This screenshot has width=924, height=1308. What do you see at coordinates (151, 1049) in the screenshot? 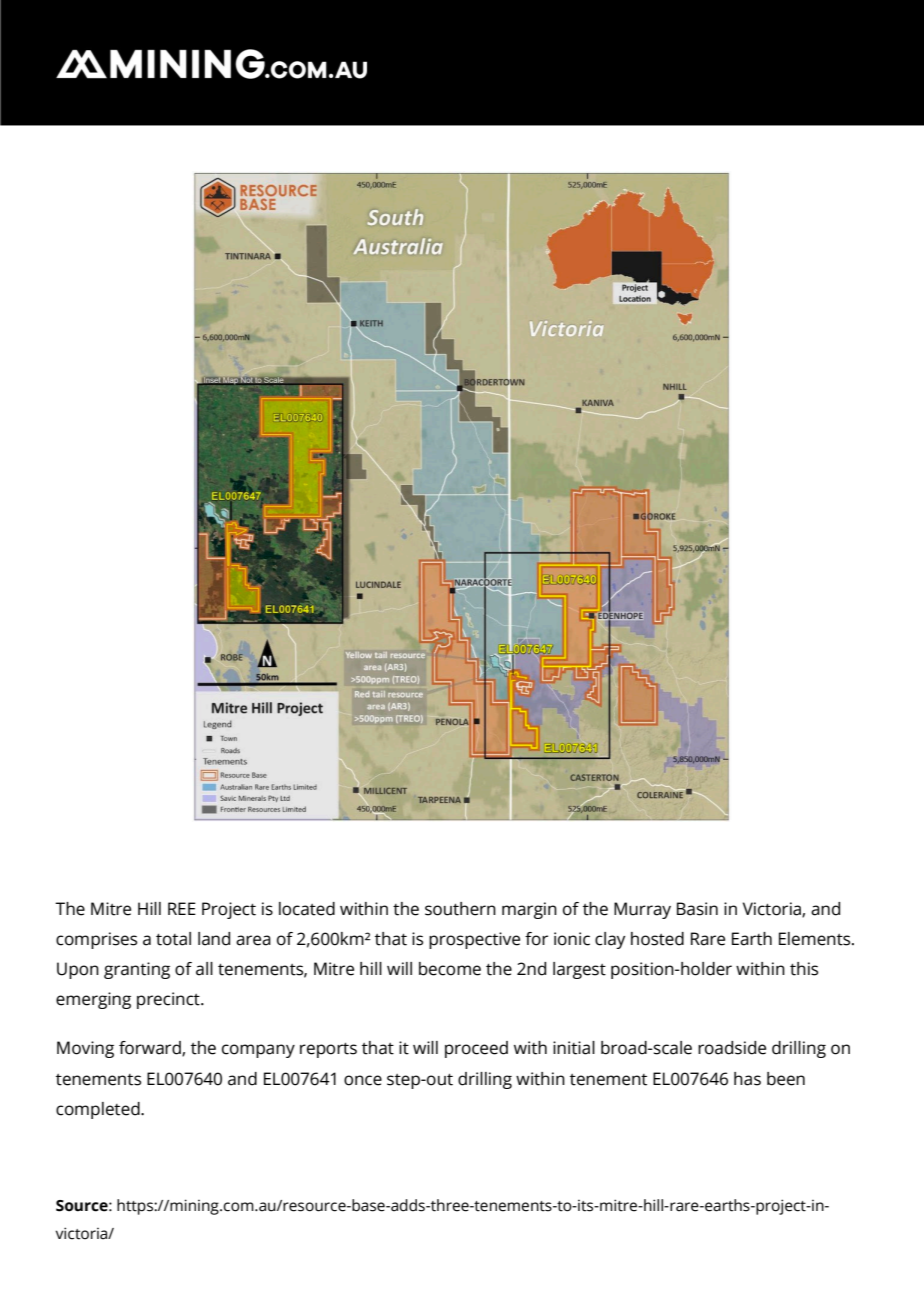
I see `forward` at bounding box center [151, 1049].
